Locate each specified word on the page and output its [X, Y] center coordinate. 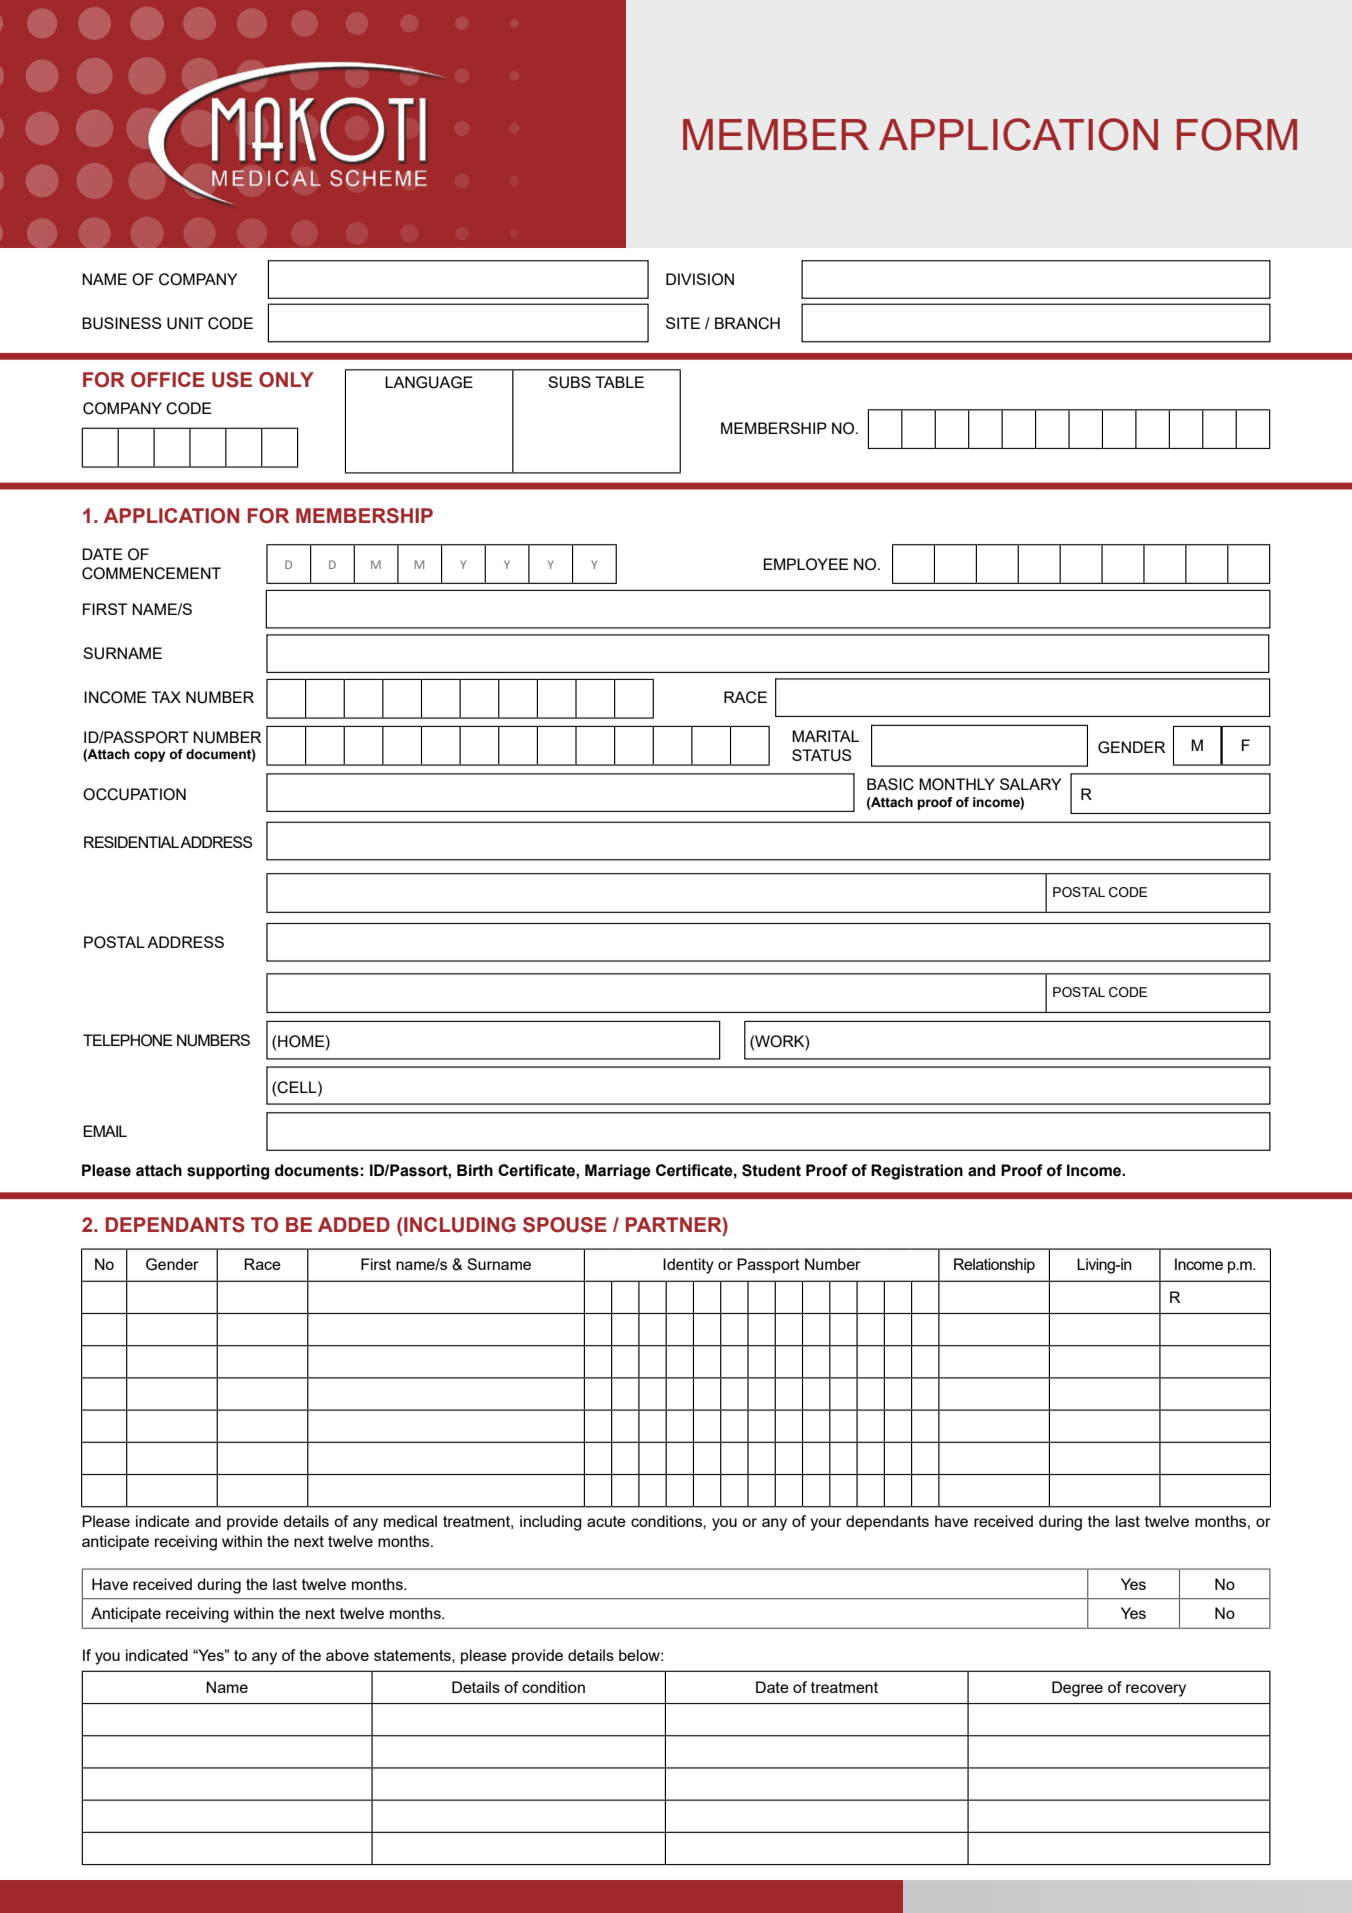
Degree [1077, 1689]
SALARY [1030, 784]
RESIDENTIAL [132, 842]
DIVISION [700, 279]
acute [606, 1521]
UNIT [185, 323]
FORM [1237, 134]
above [347, 1655]
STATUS [822, 755]
